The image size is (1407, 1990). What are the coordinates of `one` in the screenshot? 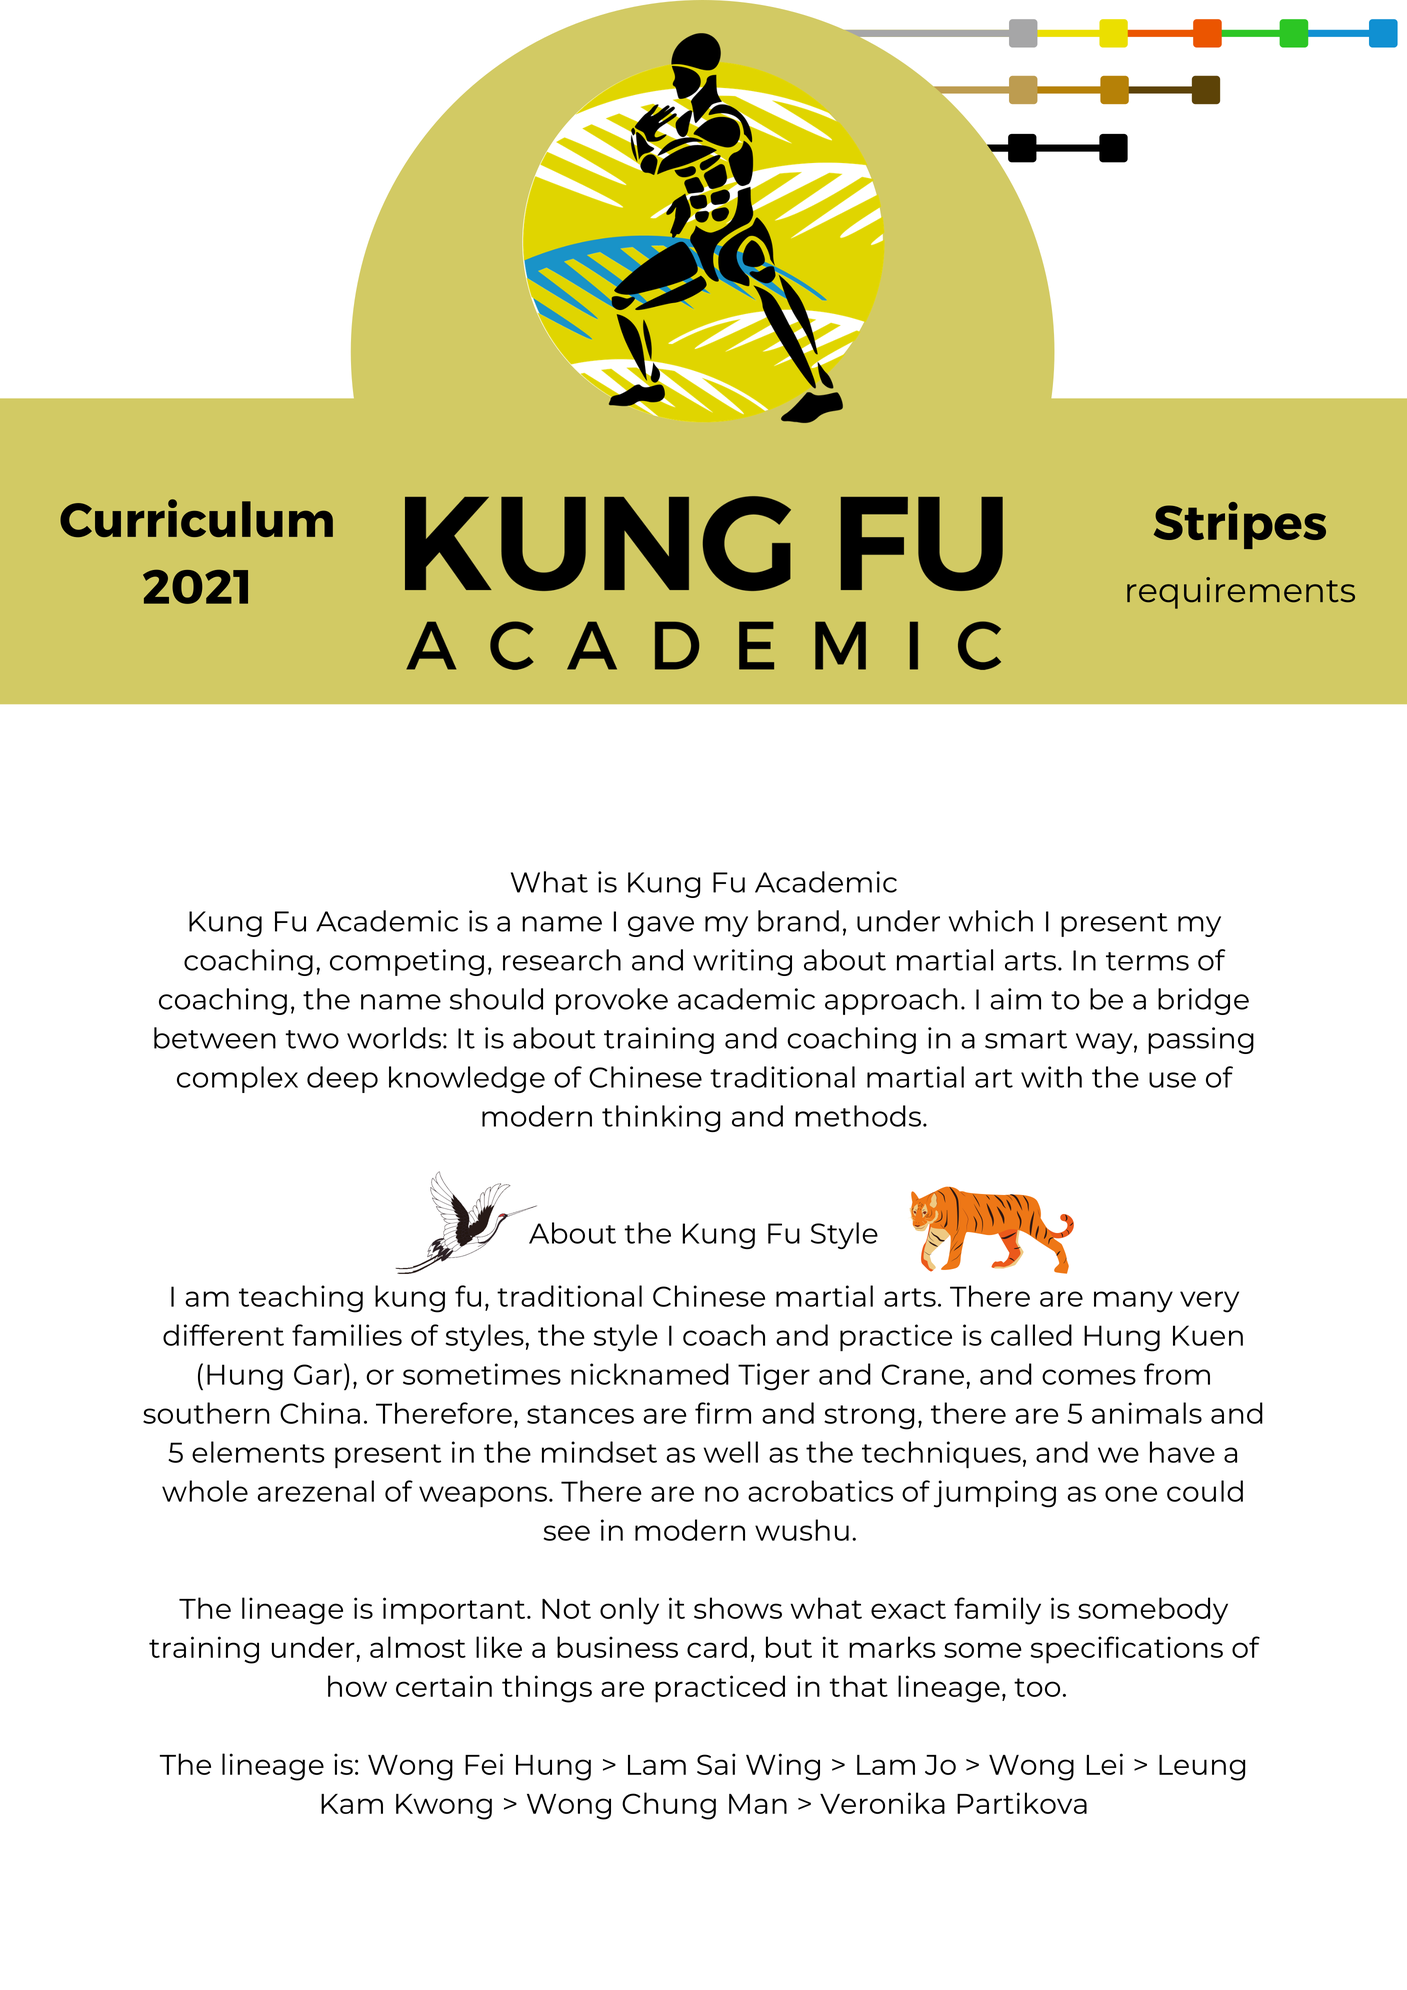 It's located at (1131, 1494).
